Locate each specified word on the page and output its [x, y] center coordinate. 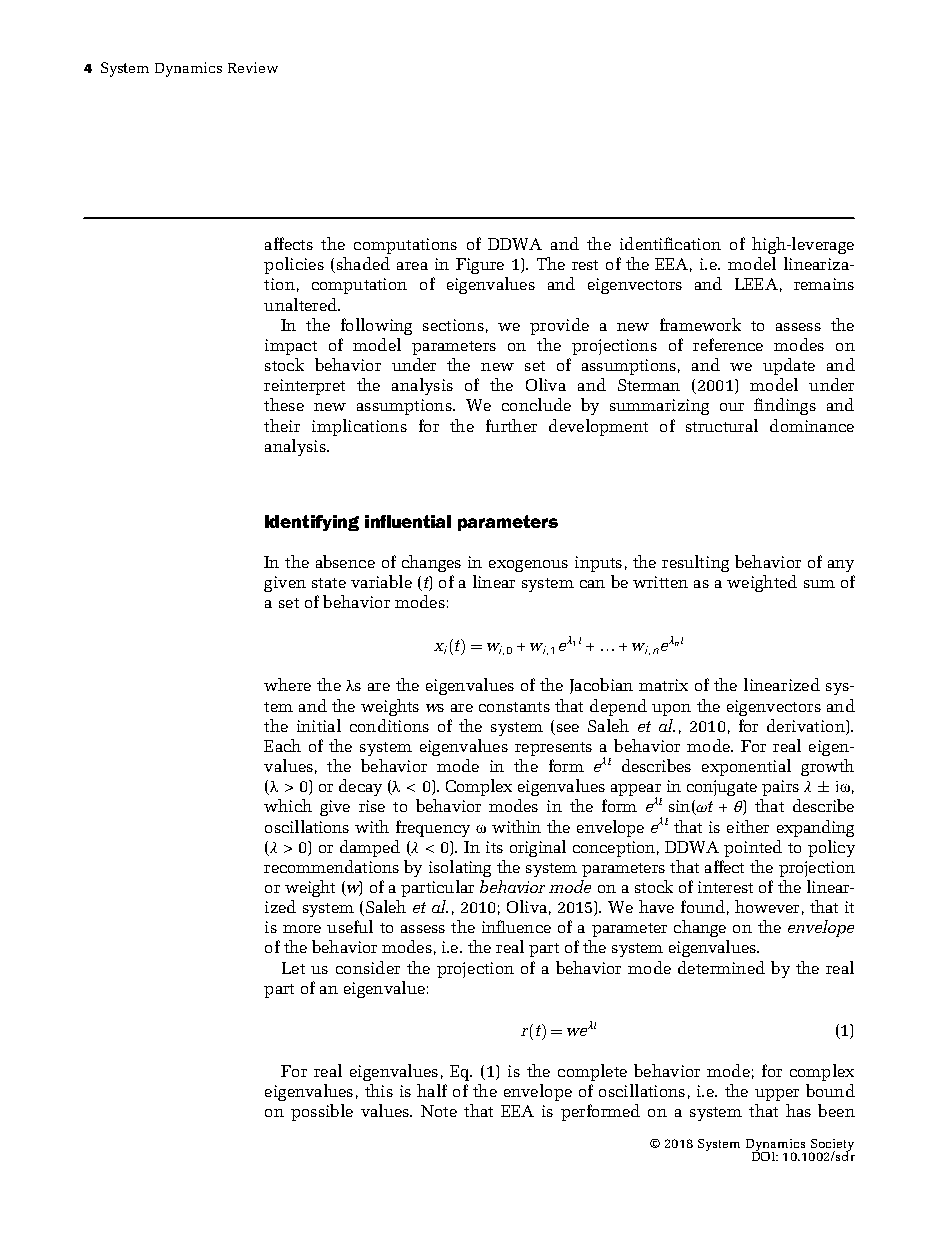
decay [360, 787]
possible [322, 1112]
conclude [536, 404]
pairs [780, 788]
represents [553, 749]
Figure [480, 266]
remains [824, 284]
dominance [812, 425]
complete [592, 1072]
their [282, 425]
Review [253, 67]
